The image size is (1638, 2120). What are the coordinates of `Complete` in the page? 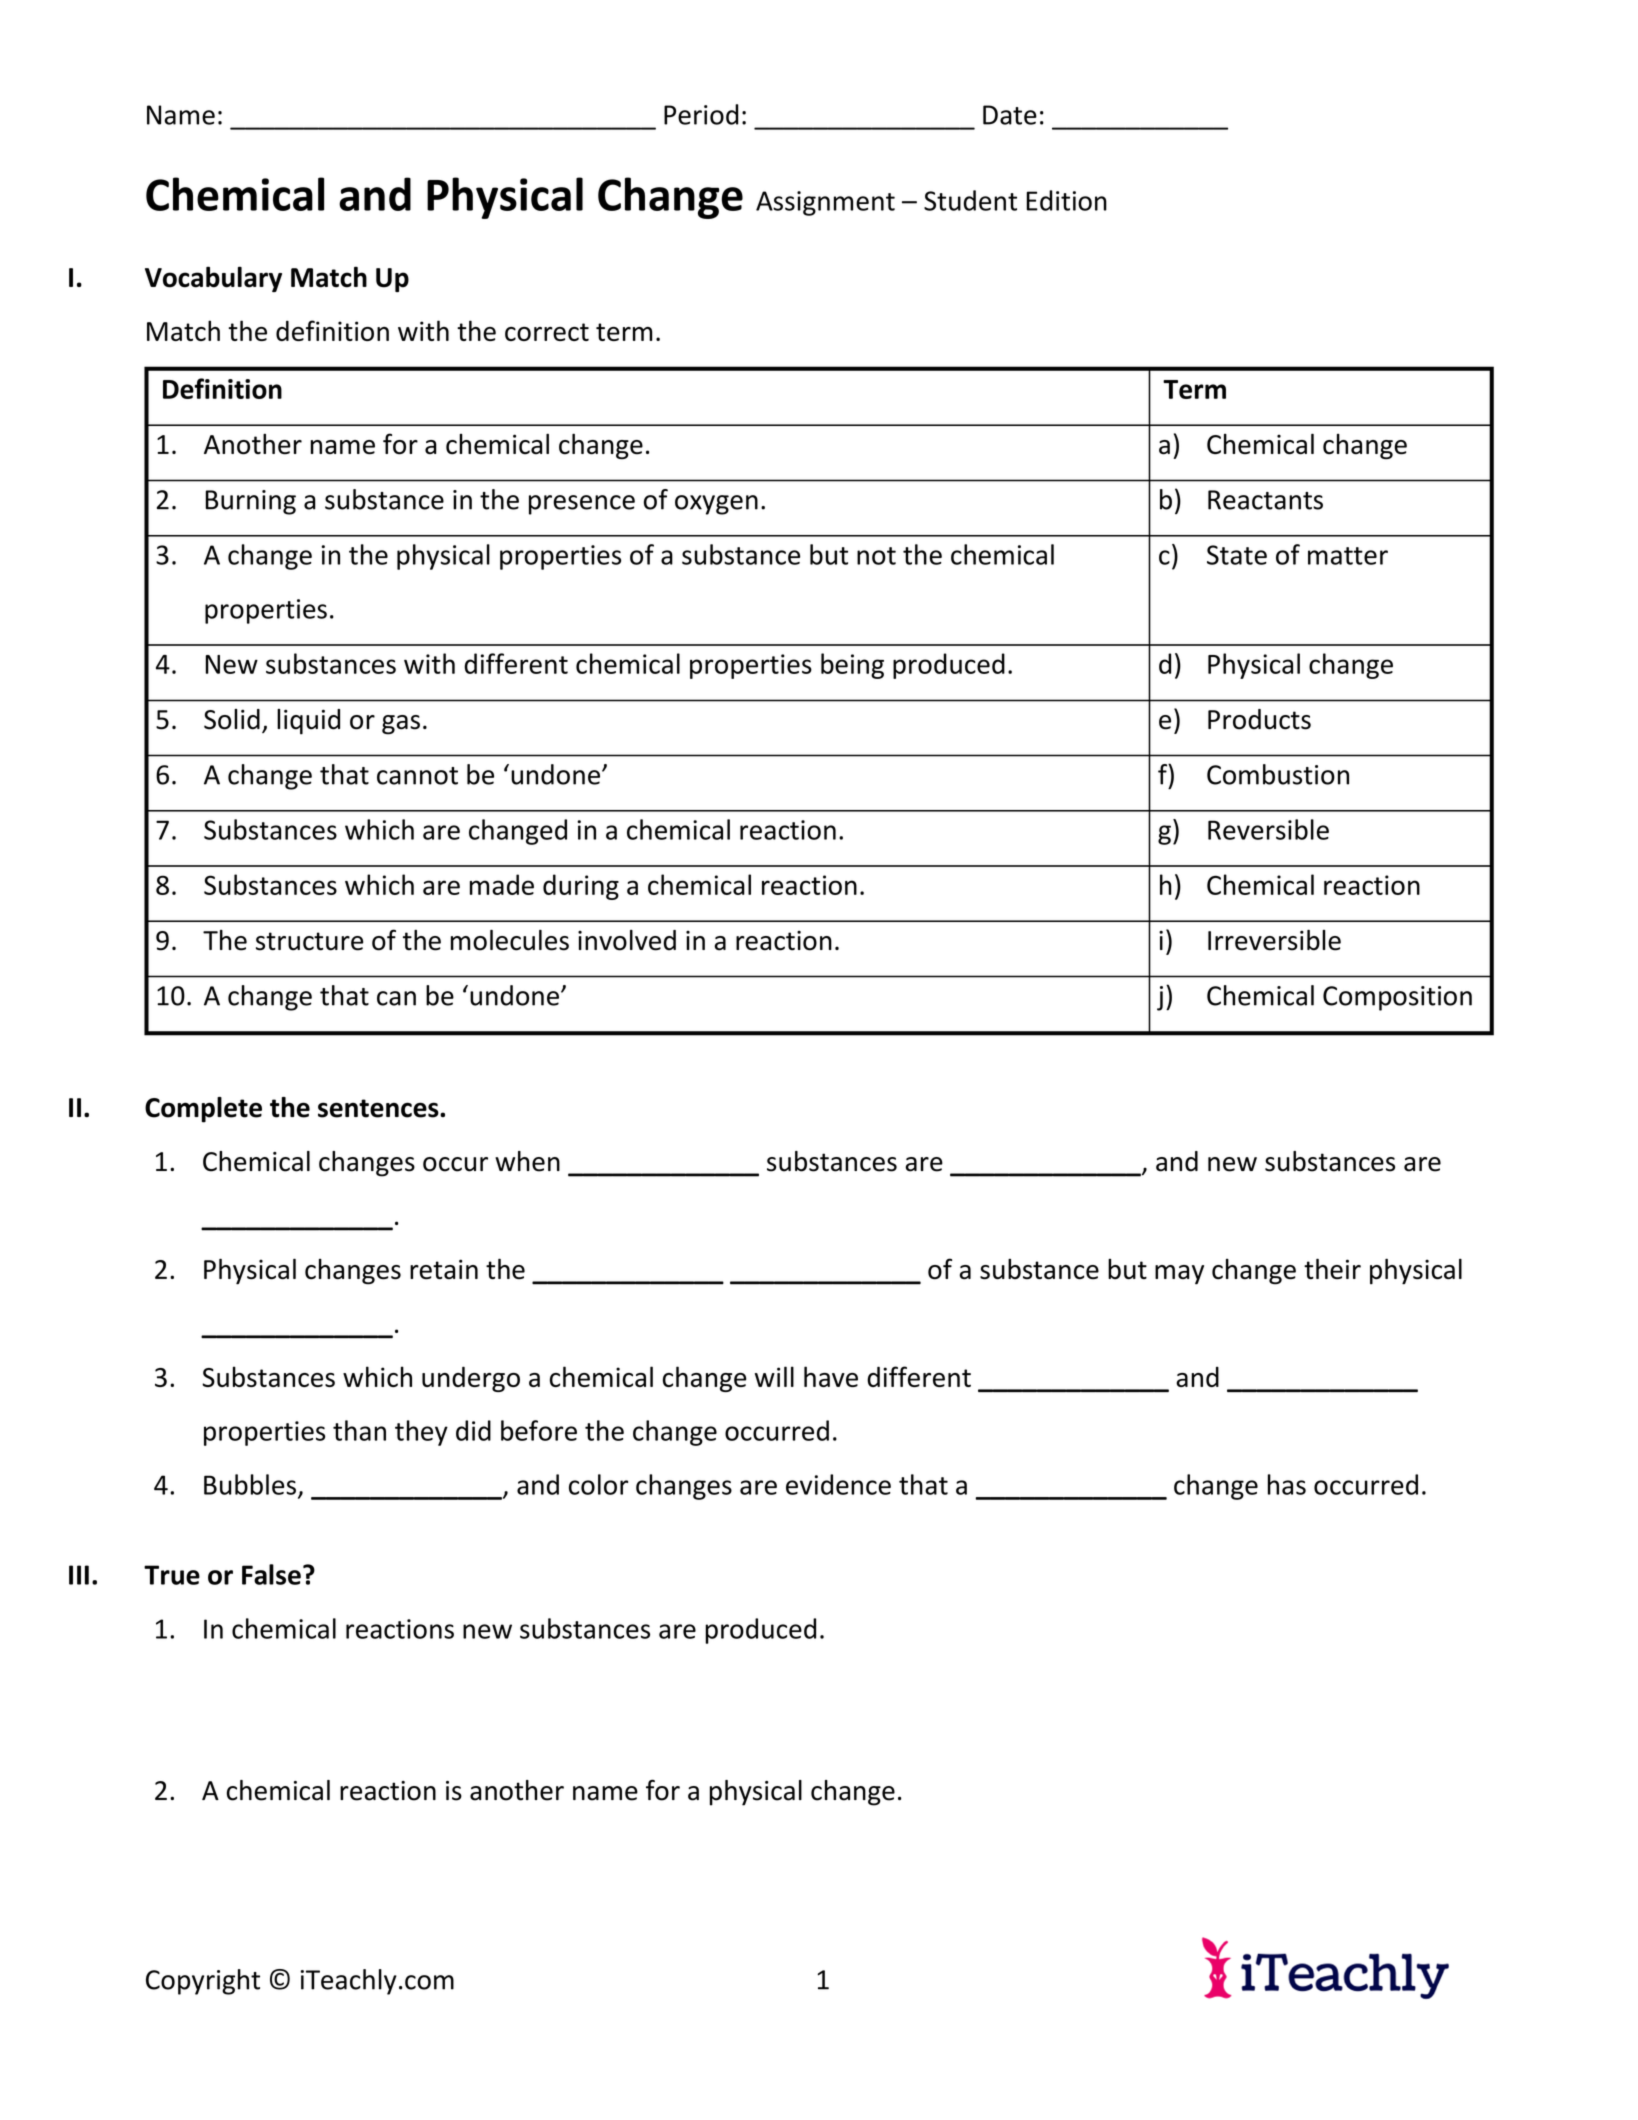 It's located at (203, 1110).
